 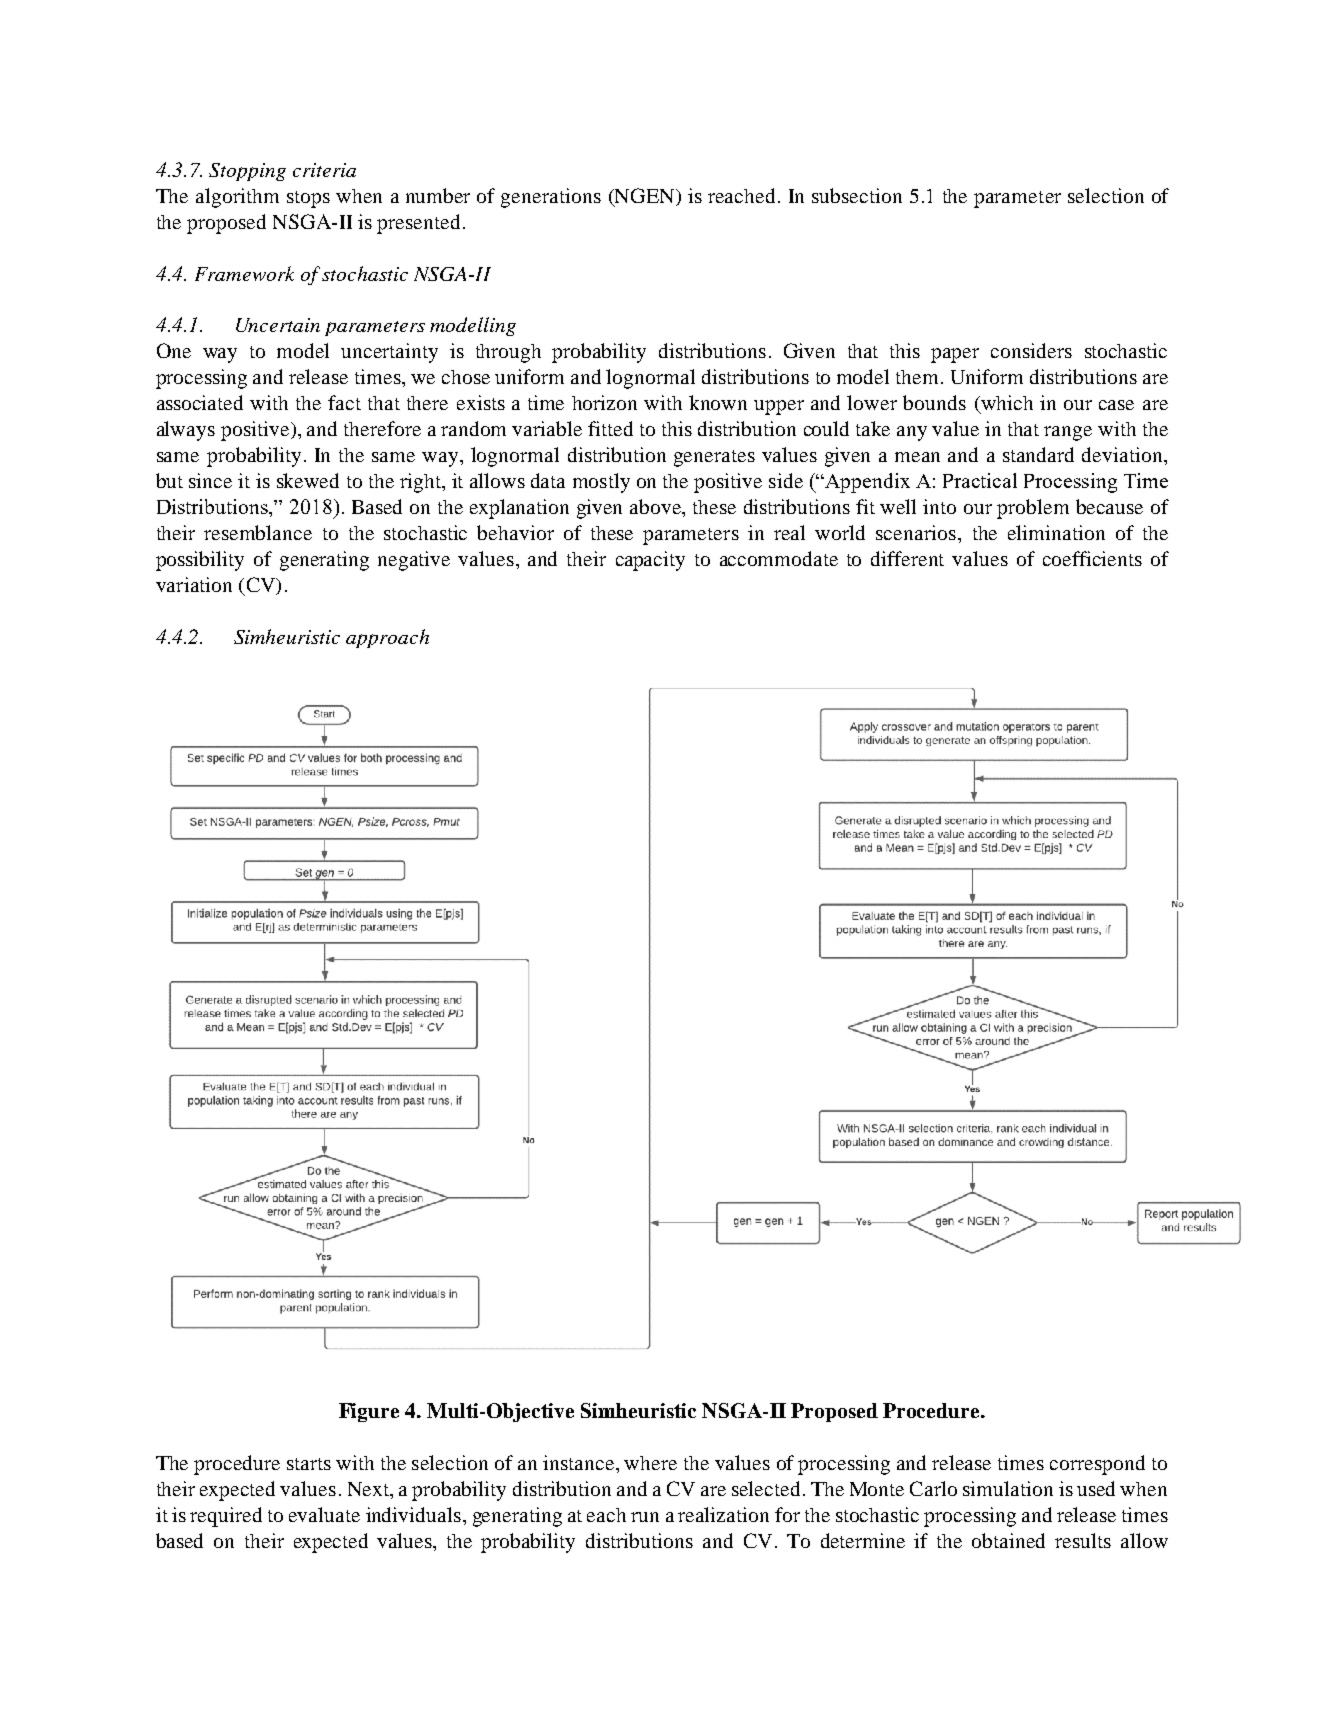 I want to click on stops, so click(x=308, y=199).
